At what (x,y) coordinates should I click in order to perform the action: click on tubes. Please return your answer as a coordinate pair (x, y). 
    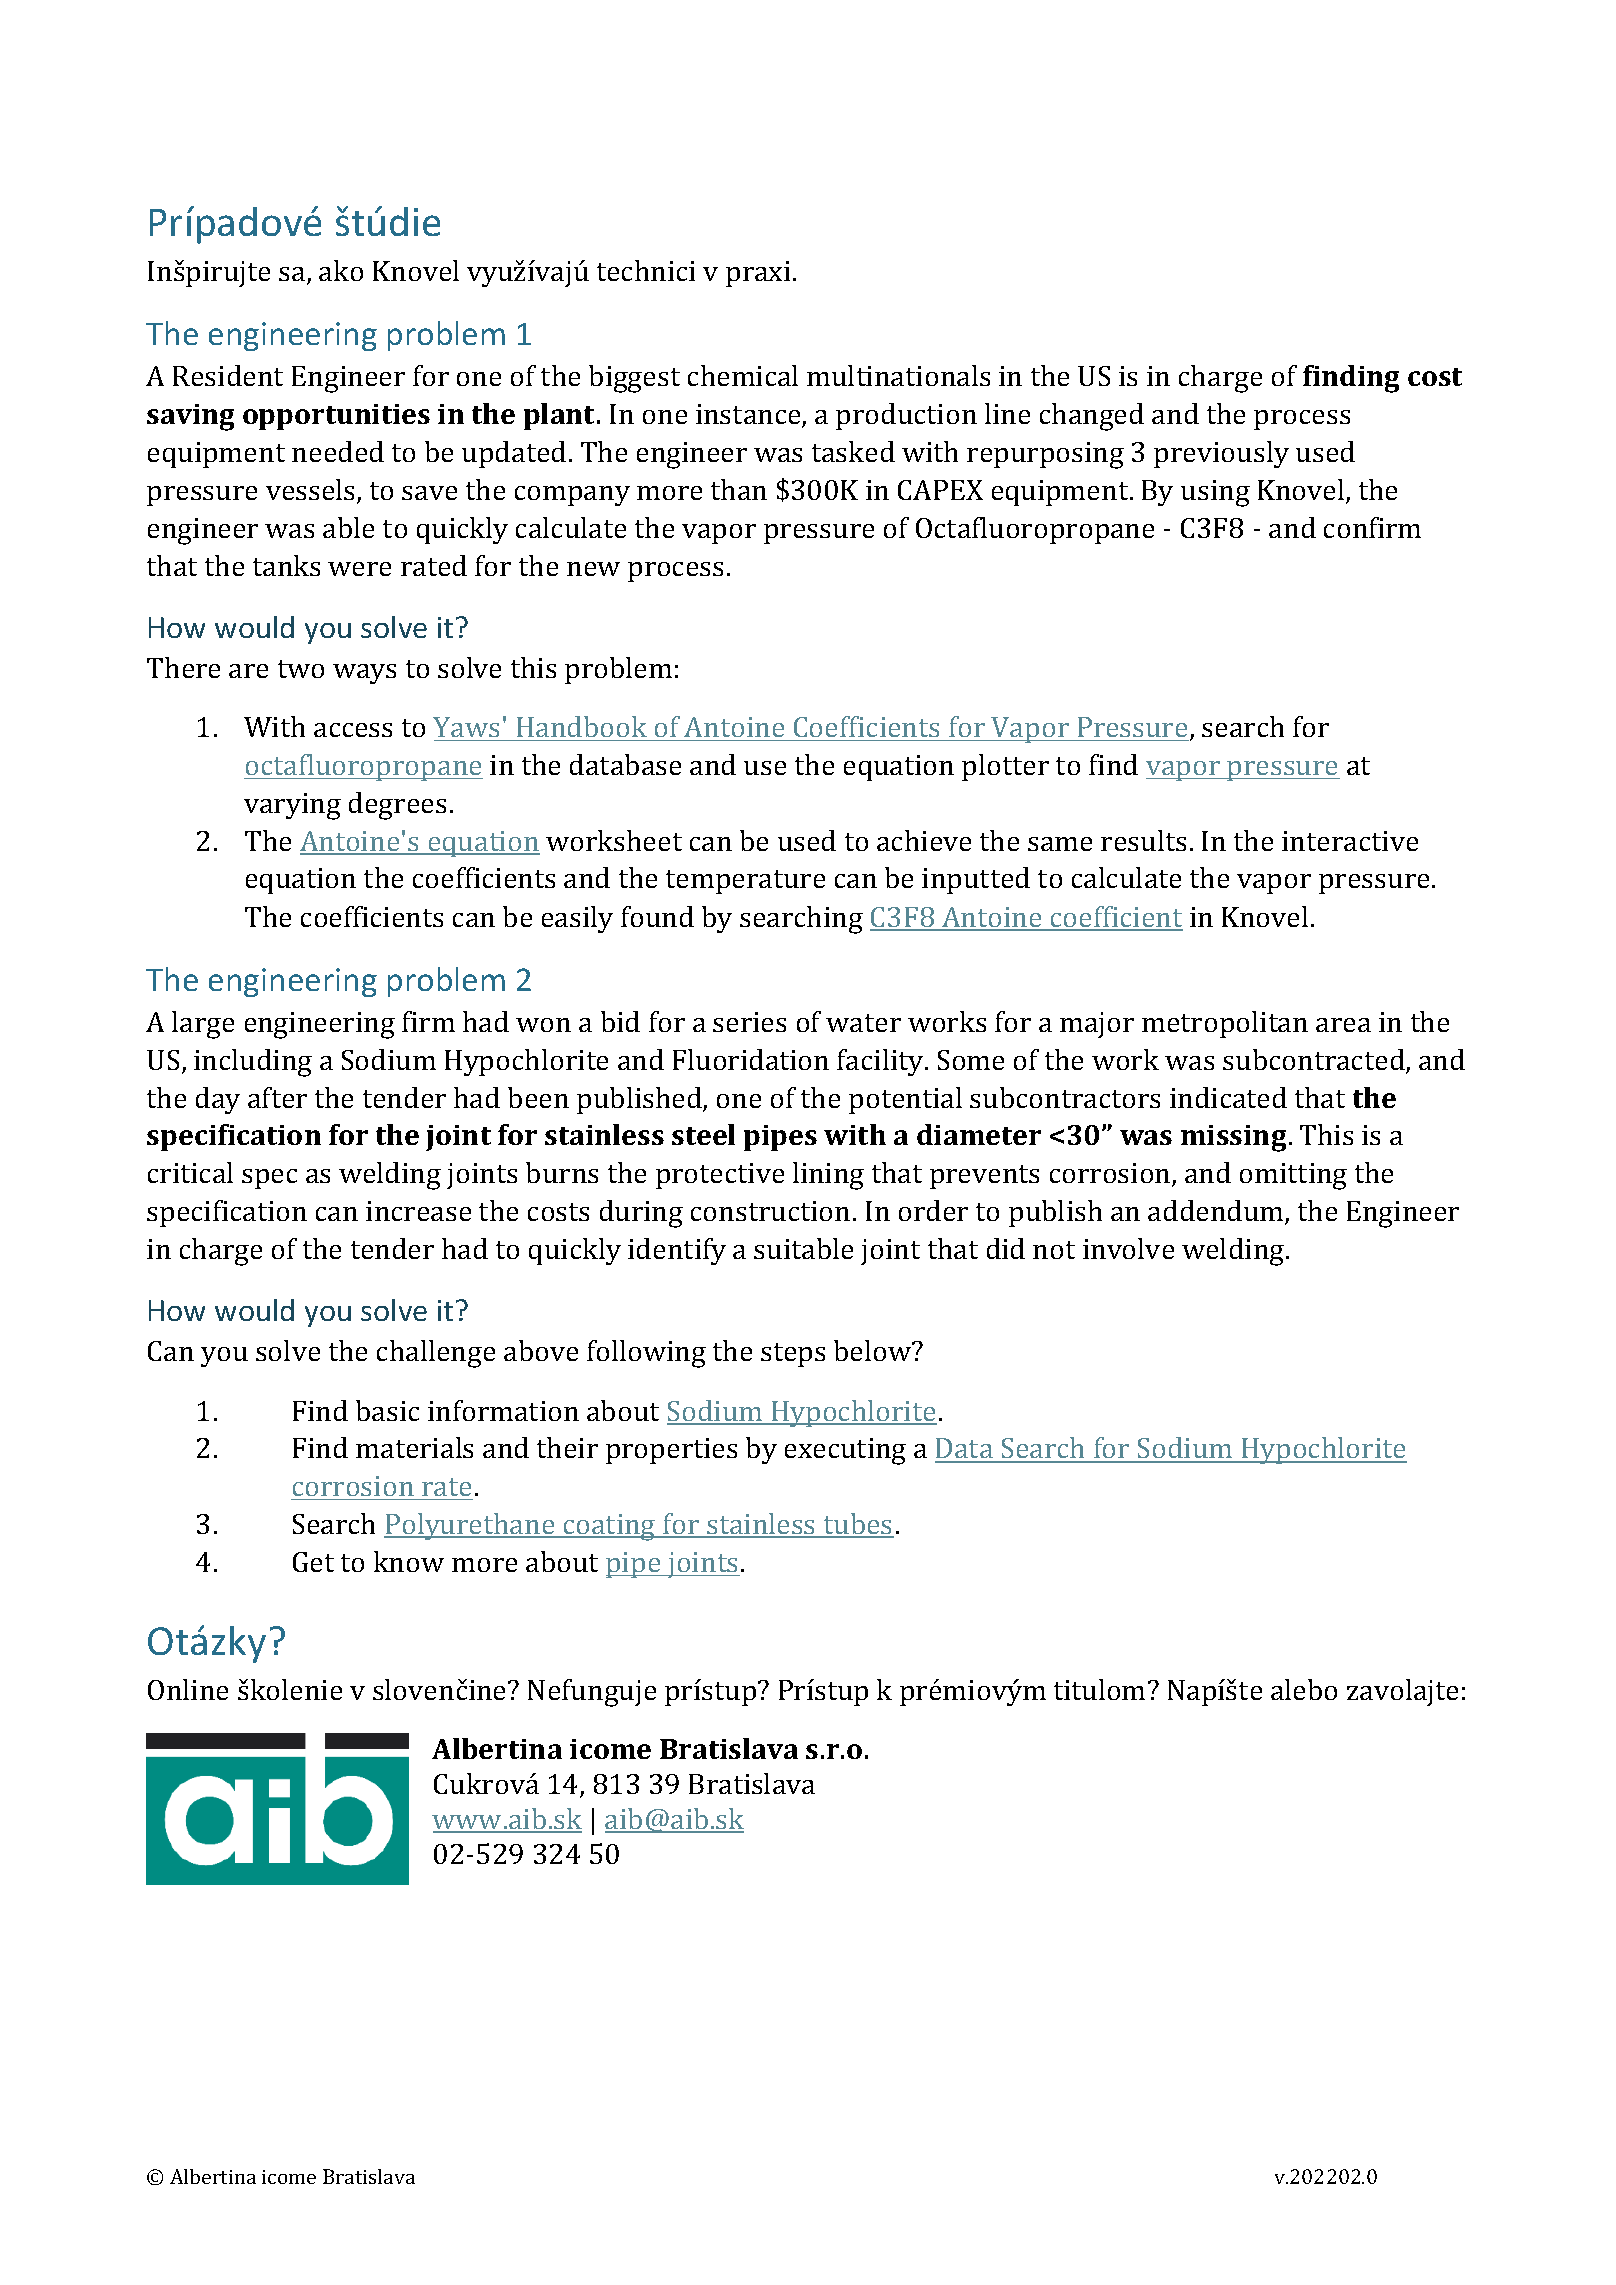
    Looking at the image, I should click on (858, 1525).
